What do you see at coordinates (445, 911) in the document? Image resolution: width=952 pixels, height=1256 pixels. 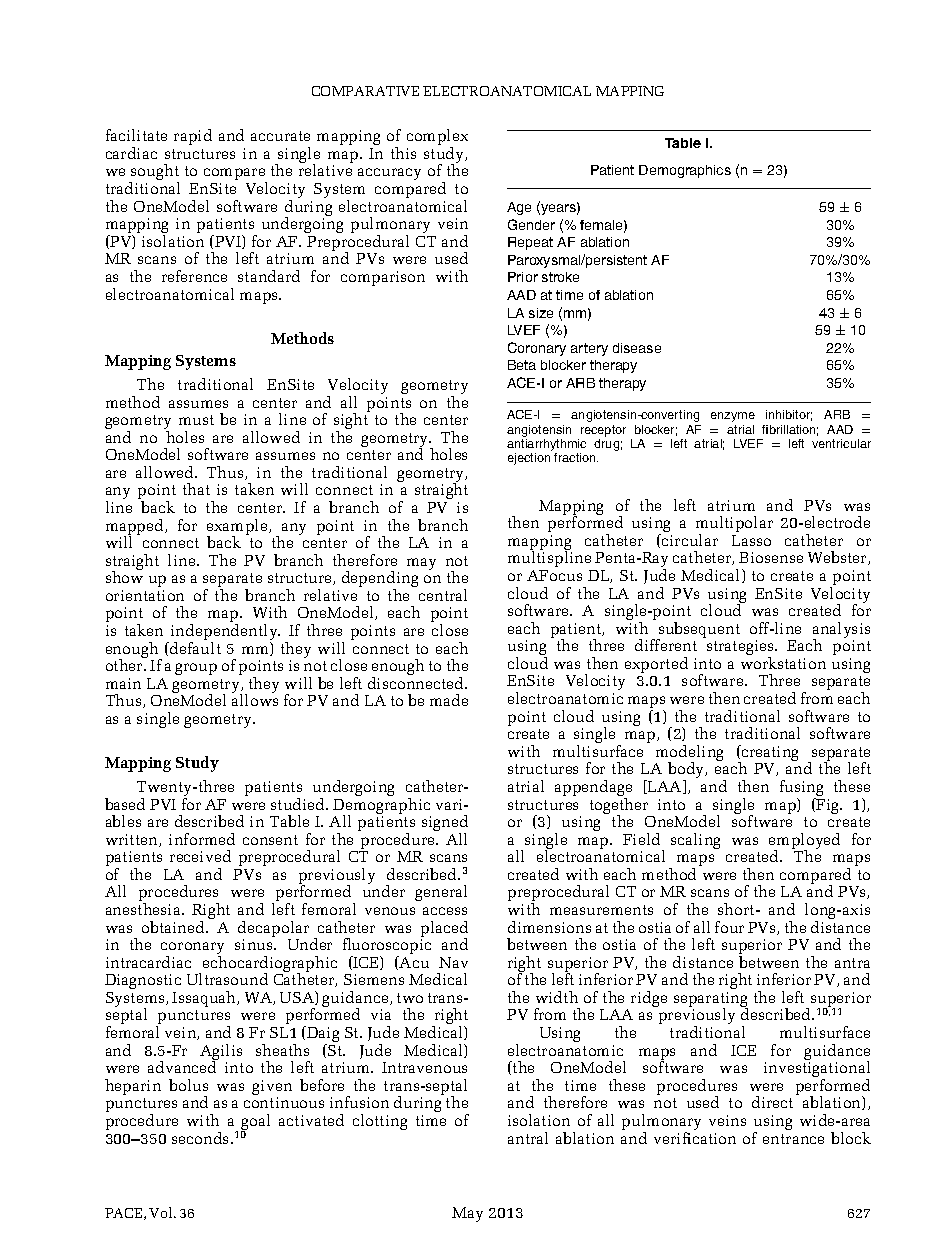 I see `access` at bounding box center [445, 911].
